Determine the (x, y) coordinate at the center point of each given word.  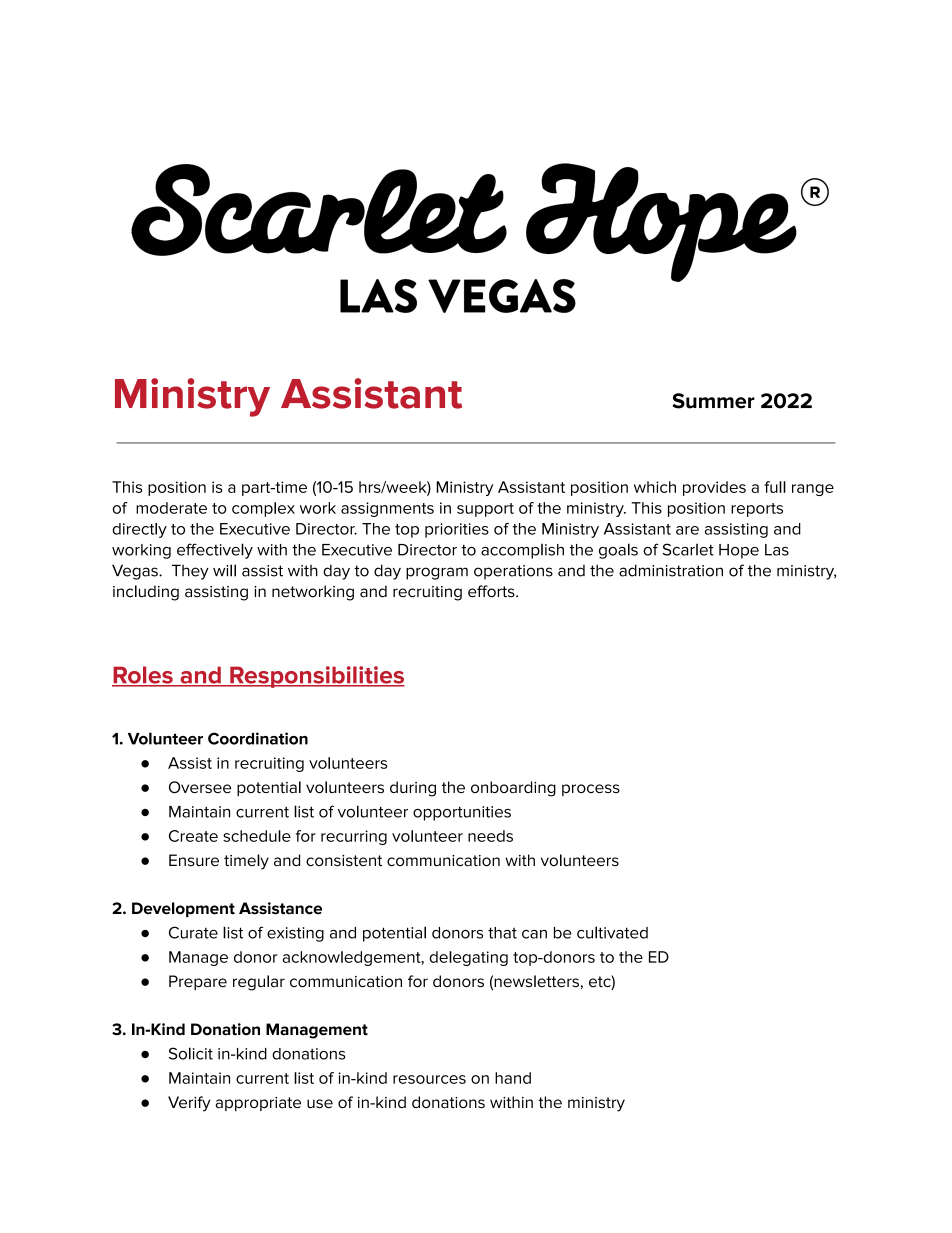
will (224, 570)
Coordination (258, 738)
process (591, 790)
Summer (713, 401)
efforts (492, 591)
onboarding (513, 789)
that (502, 933)
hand (513, 1078)
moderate (171, 508)
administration (671, 570)
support (485, 510)
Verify (189, 1104)
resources (429, 1079)
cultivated (612, 932)
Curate (193, 932)
